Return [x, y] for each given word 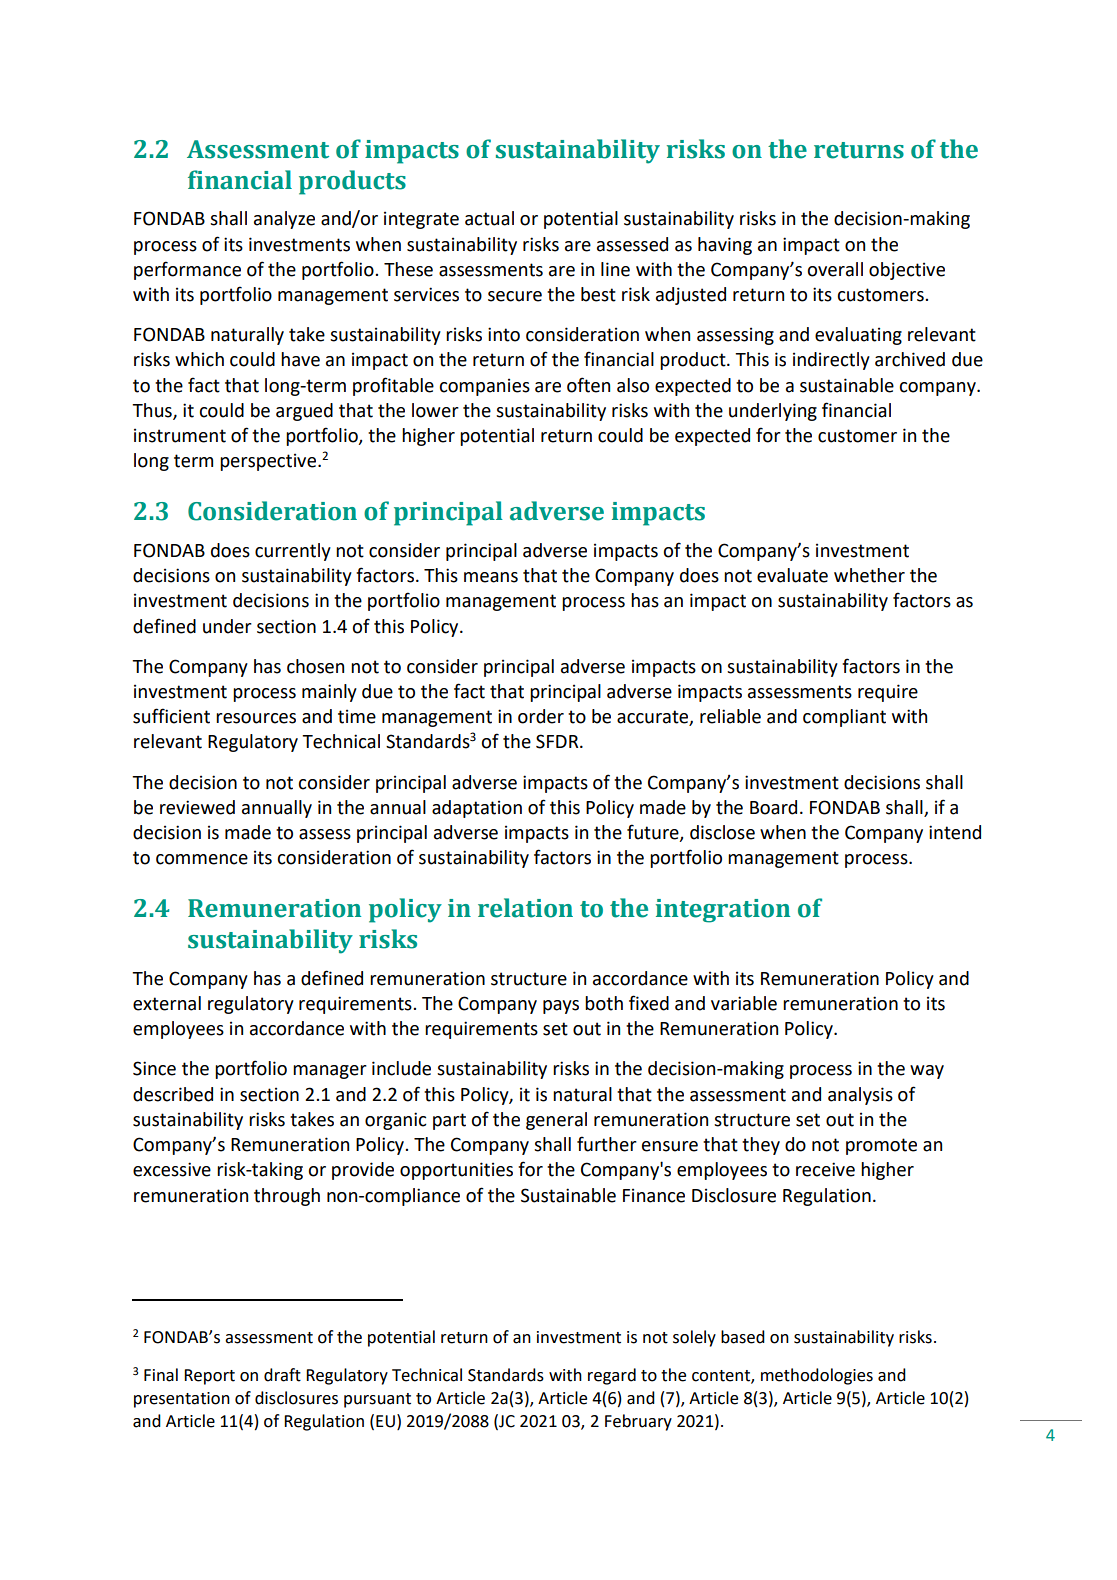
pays [561, 1007]
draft [282, 1375]
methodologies [817, 1376]
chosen [315, 666]
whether [869, 575]
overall [835, 269]
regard [612, 1376]
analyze [284, 220]
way [927, 1072]
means [491, 577]
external [167, 1003]
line [615, 269]
